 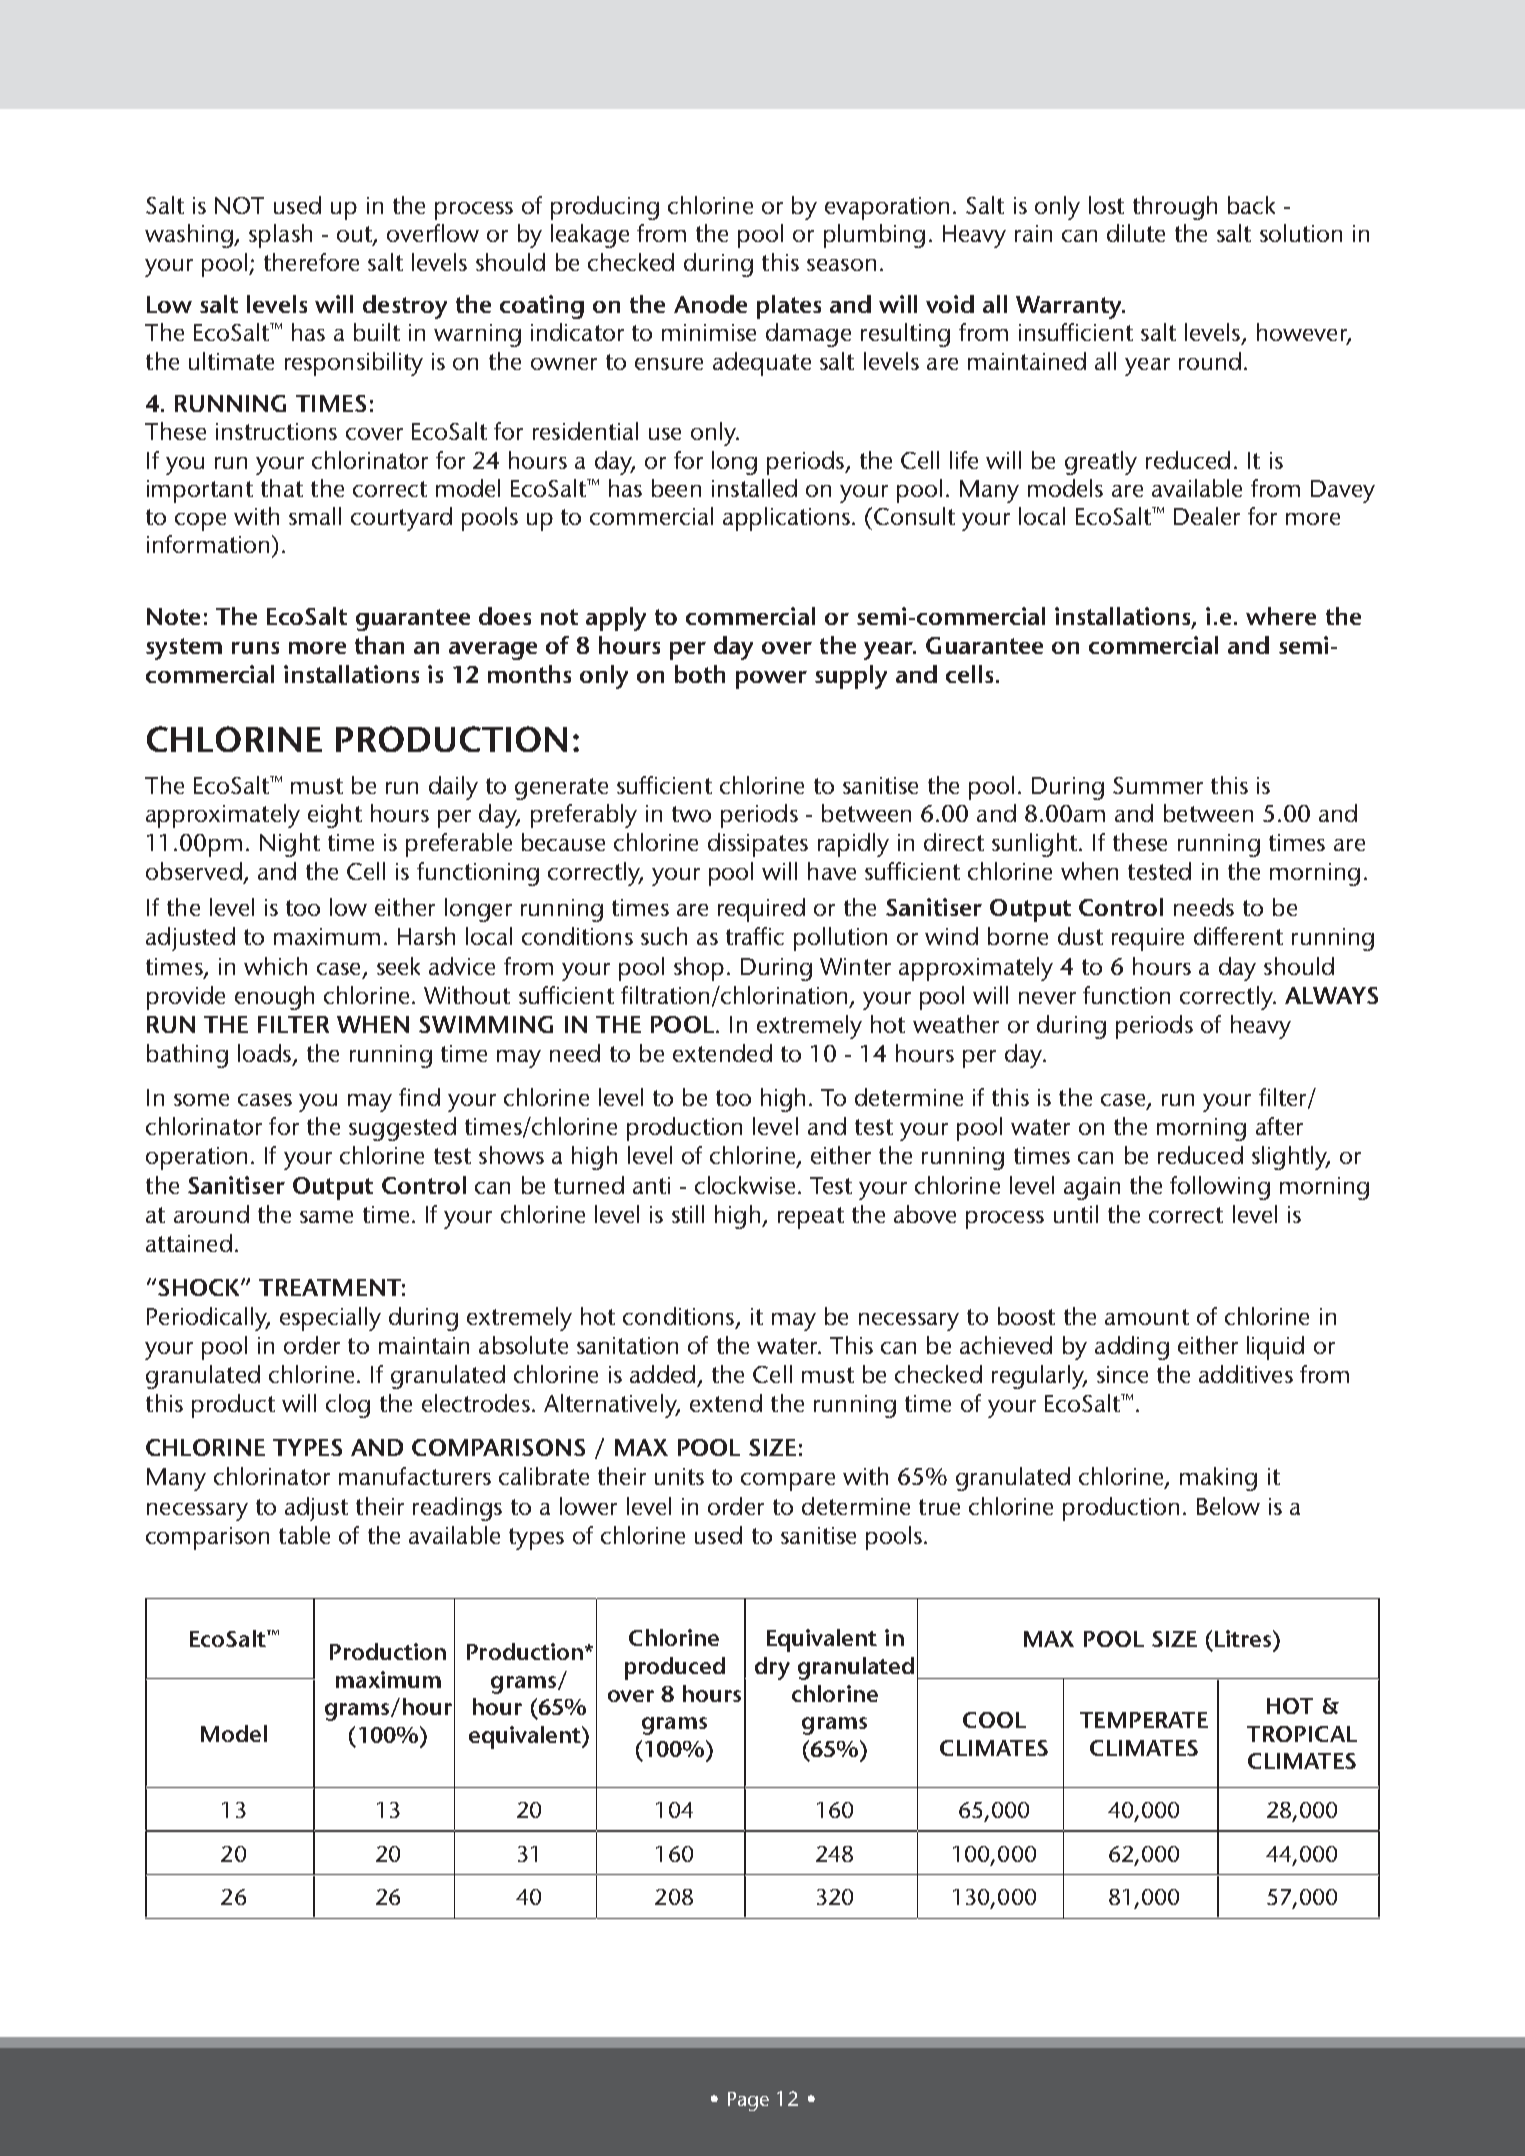 I want to click on plates, so click(x=789, y=307).
